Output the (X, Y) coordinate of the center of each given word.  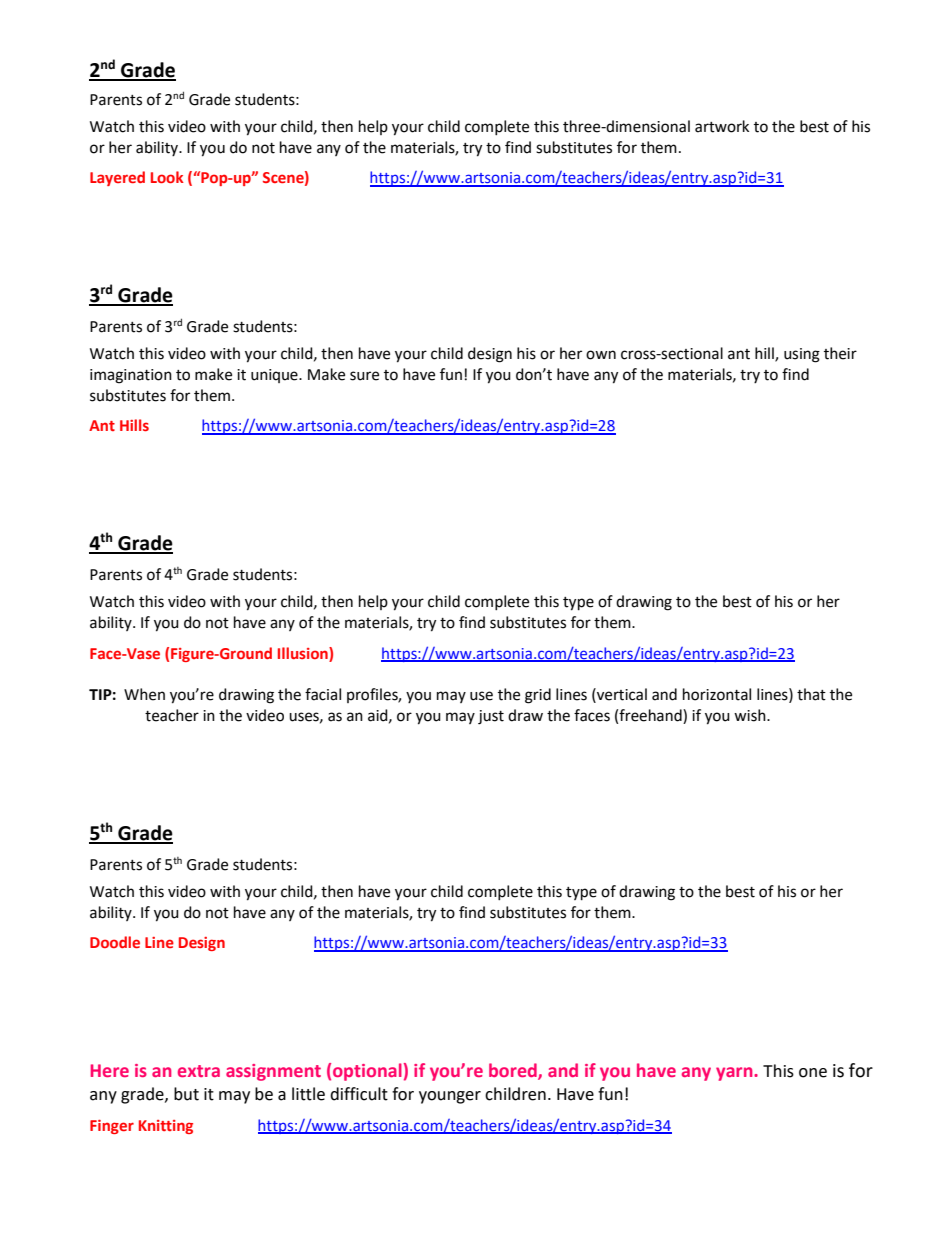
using (802, 355)
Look (167, 177)
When (144, 694)
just (491, 717)
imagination (131, 376)
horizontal (717, 694)
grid (538, 696)
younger (450, 1097)
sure (364, 376)
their (840, 353)
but (186, 1094)
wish (751, 715)
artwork (722, 126)
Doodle (115, 942)
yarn (735, 1074)
